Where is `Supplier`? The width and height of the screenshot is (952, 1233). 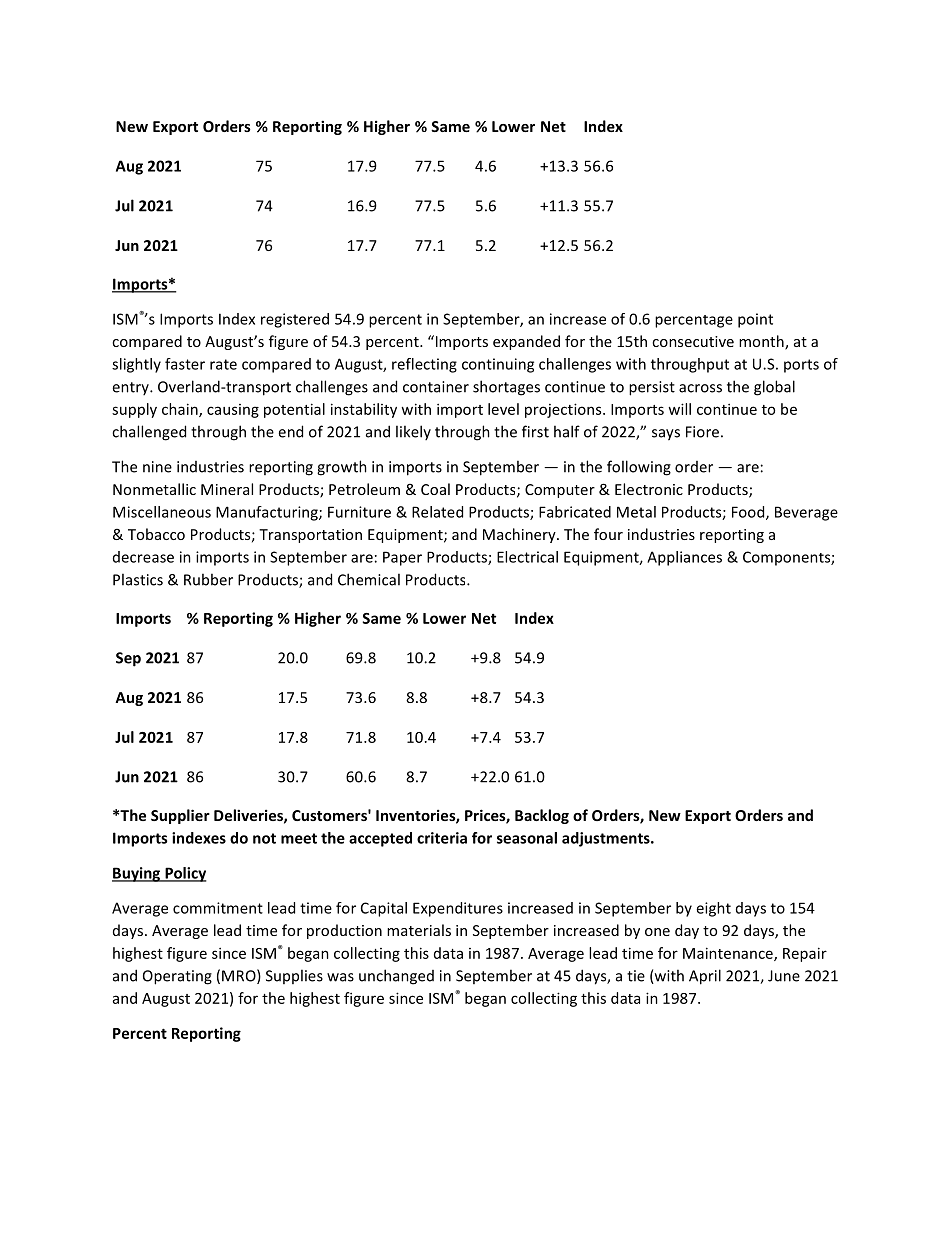
Supplier is located at coordinates (180, 816).
